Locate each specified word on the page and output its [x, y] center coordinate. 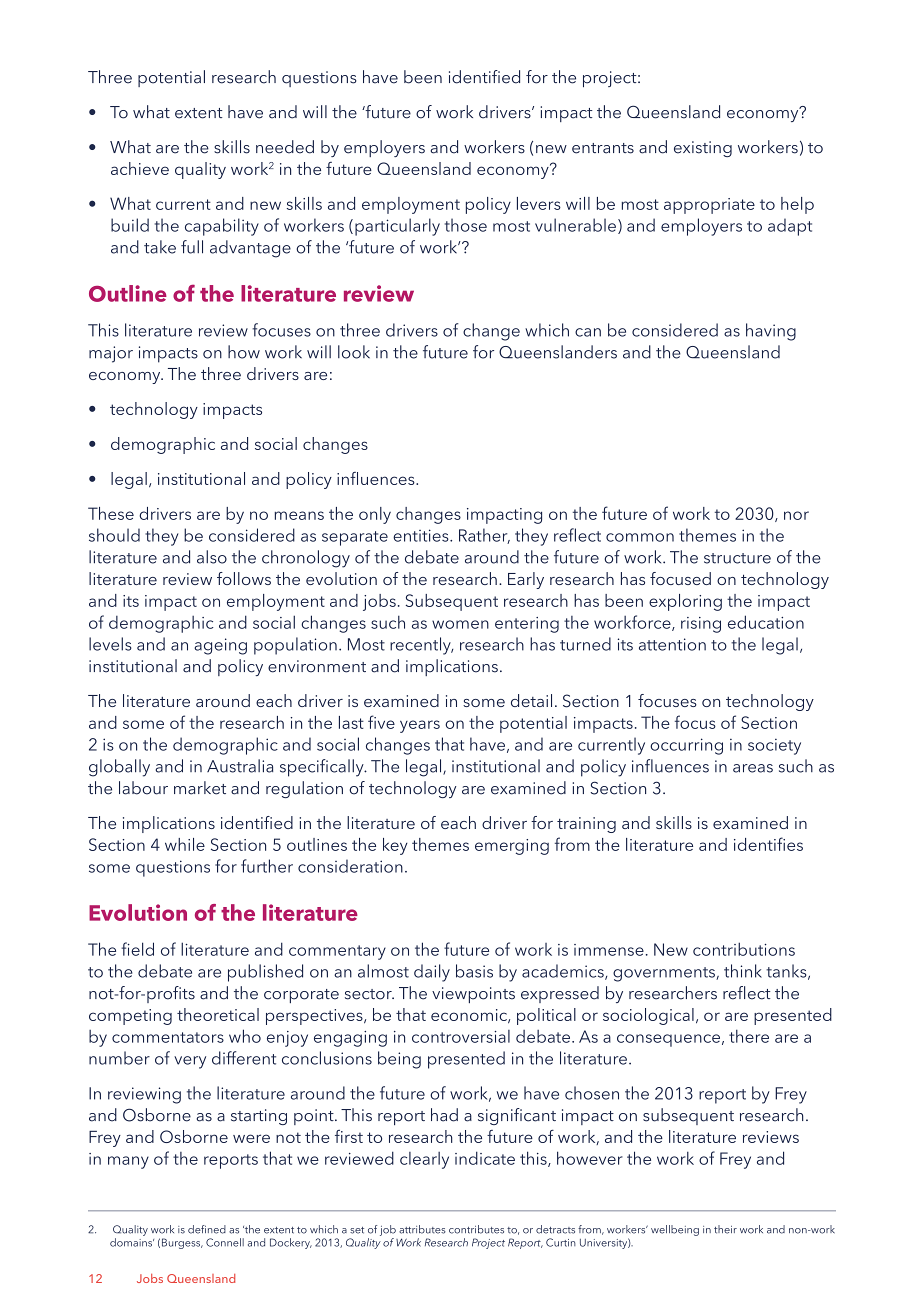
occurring [686, 746]
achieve [140, 168]
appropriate [709, 206]
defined [207, 1229]
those [466, 225]
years [420, 726]
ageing [220, 646]
